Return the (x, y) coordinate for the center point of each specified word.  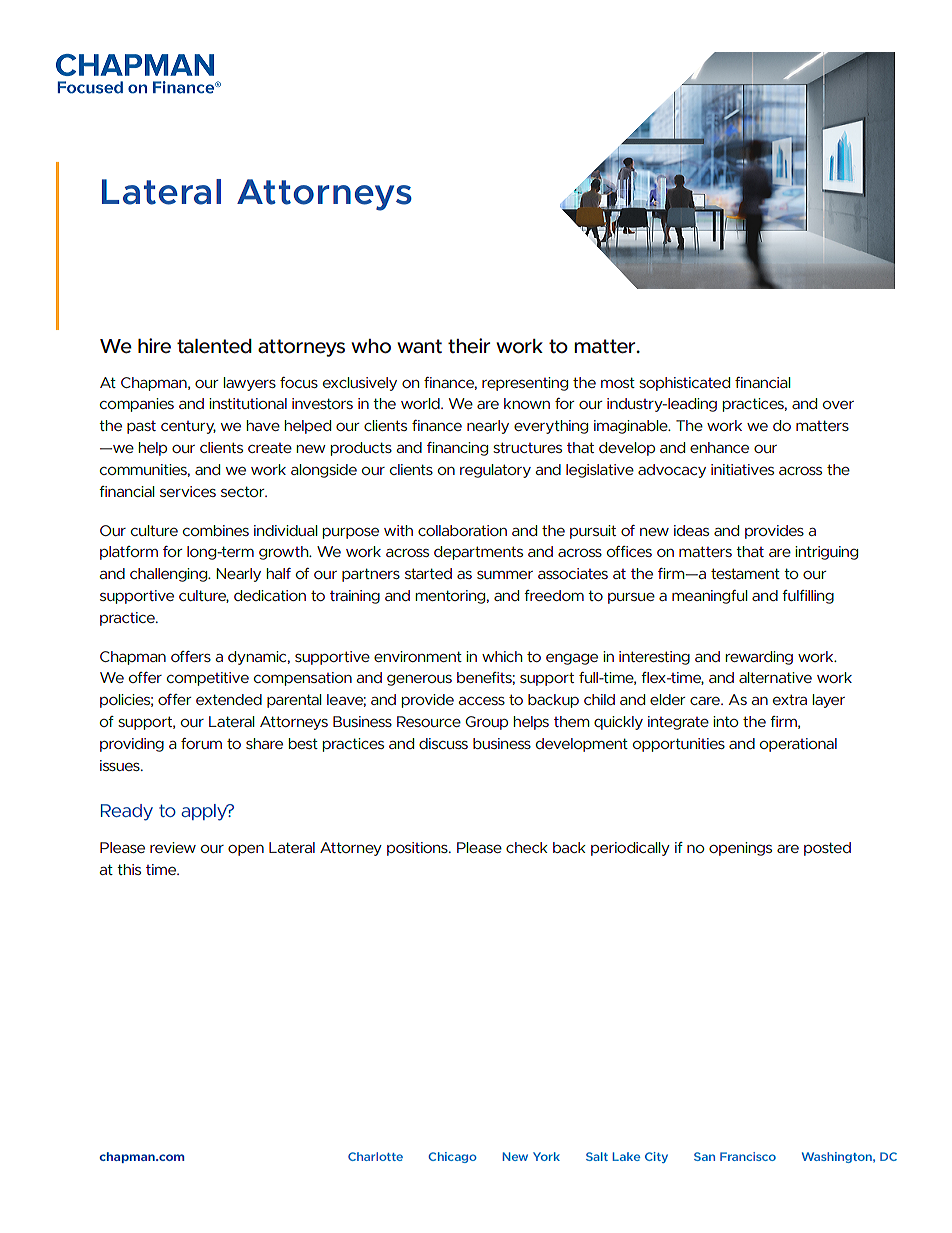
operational (798, 745)
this (129, 869)
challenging (169, 575)
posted (827, 849)
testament (745, 573)
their (469, 345)
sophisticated (684, 384)
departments (478, 553)
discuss (443, 743)
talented (214, 346)
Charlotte (375, 1156)
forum (201, 743)
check (527, 847)
